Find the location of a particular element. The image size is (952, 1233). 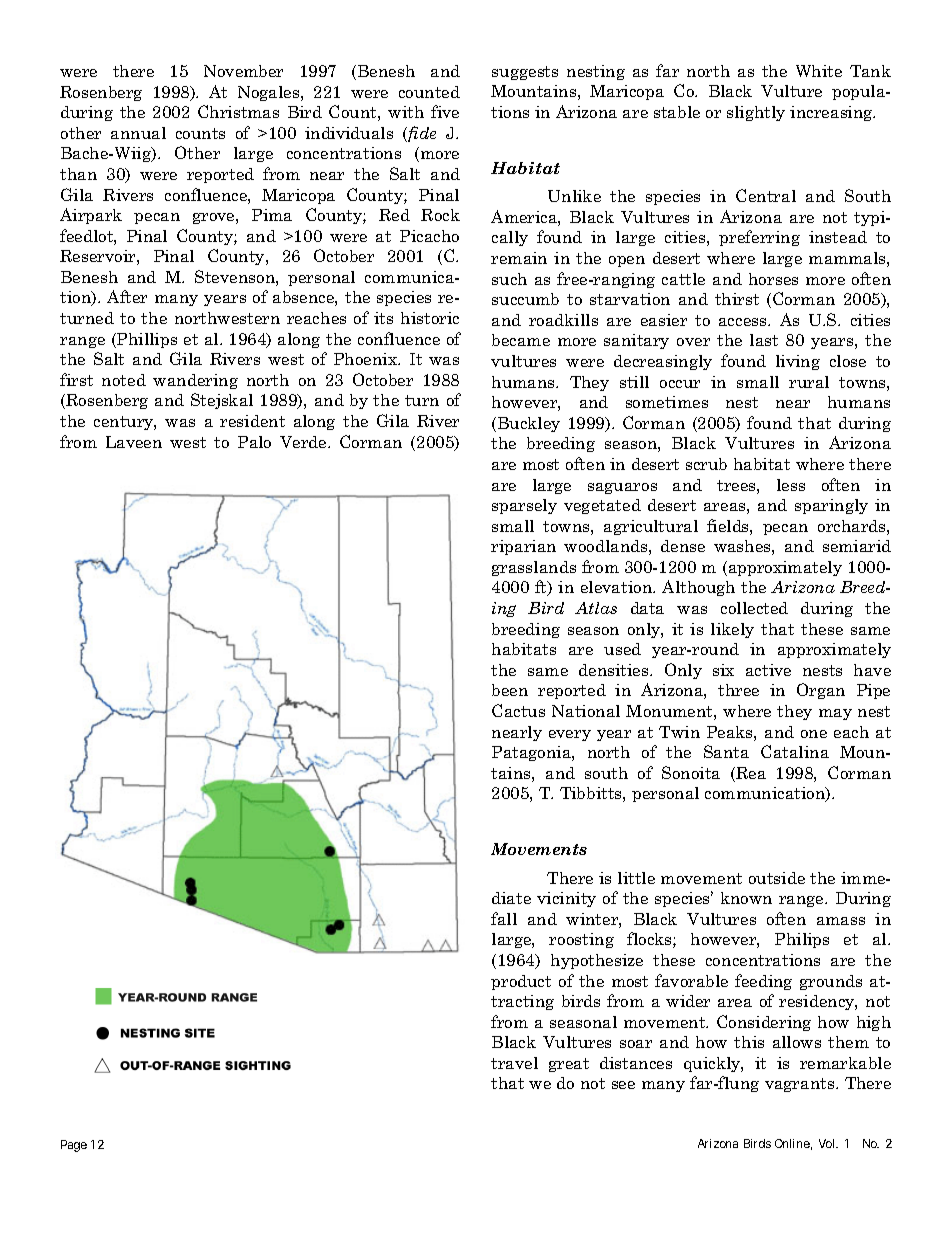

travel is located at coordinates (514, 1063).
